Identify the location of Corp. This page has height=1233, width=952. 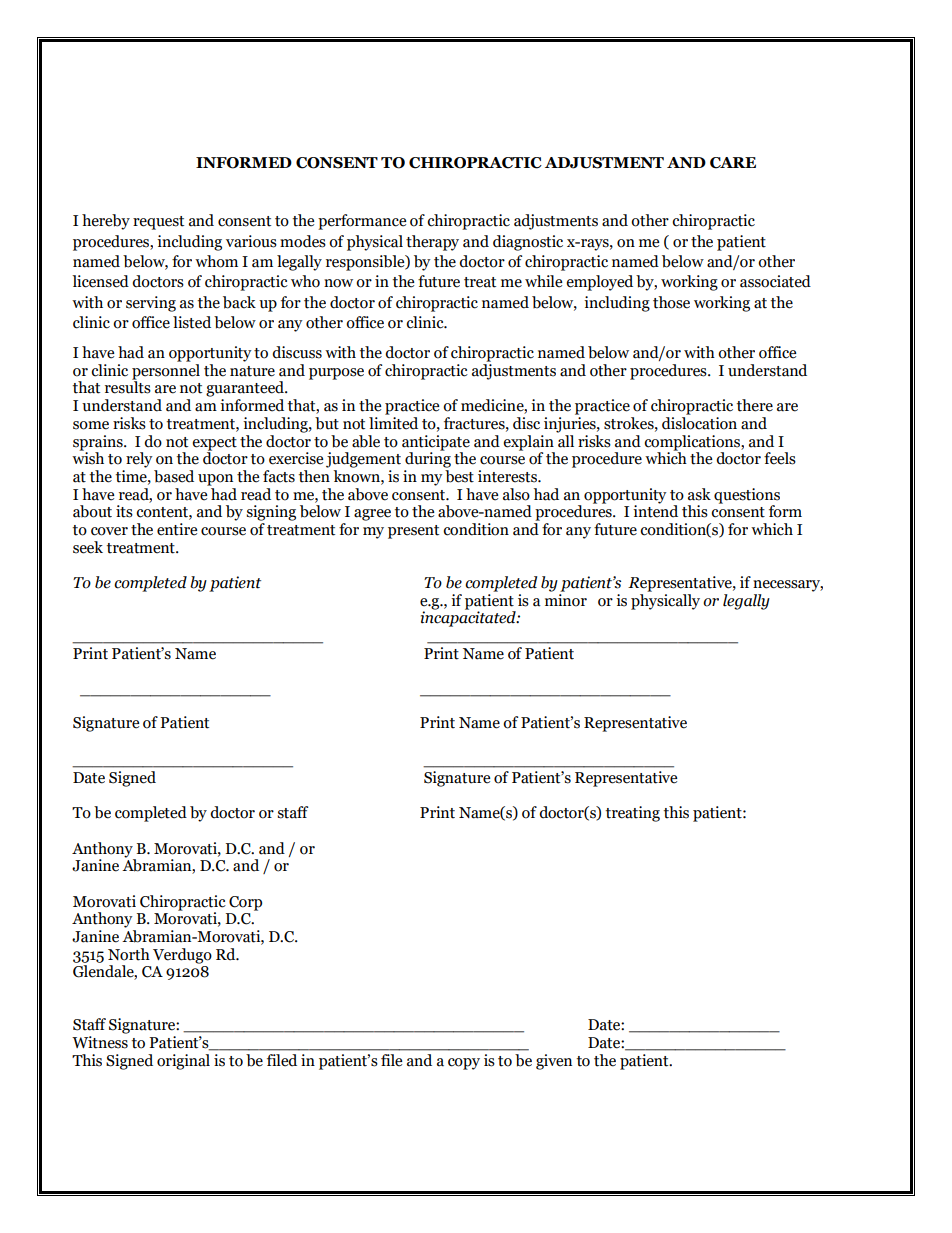
(245, 903).
